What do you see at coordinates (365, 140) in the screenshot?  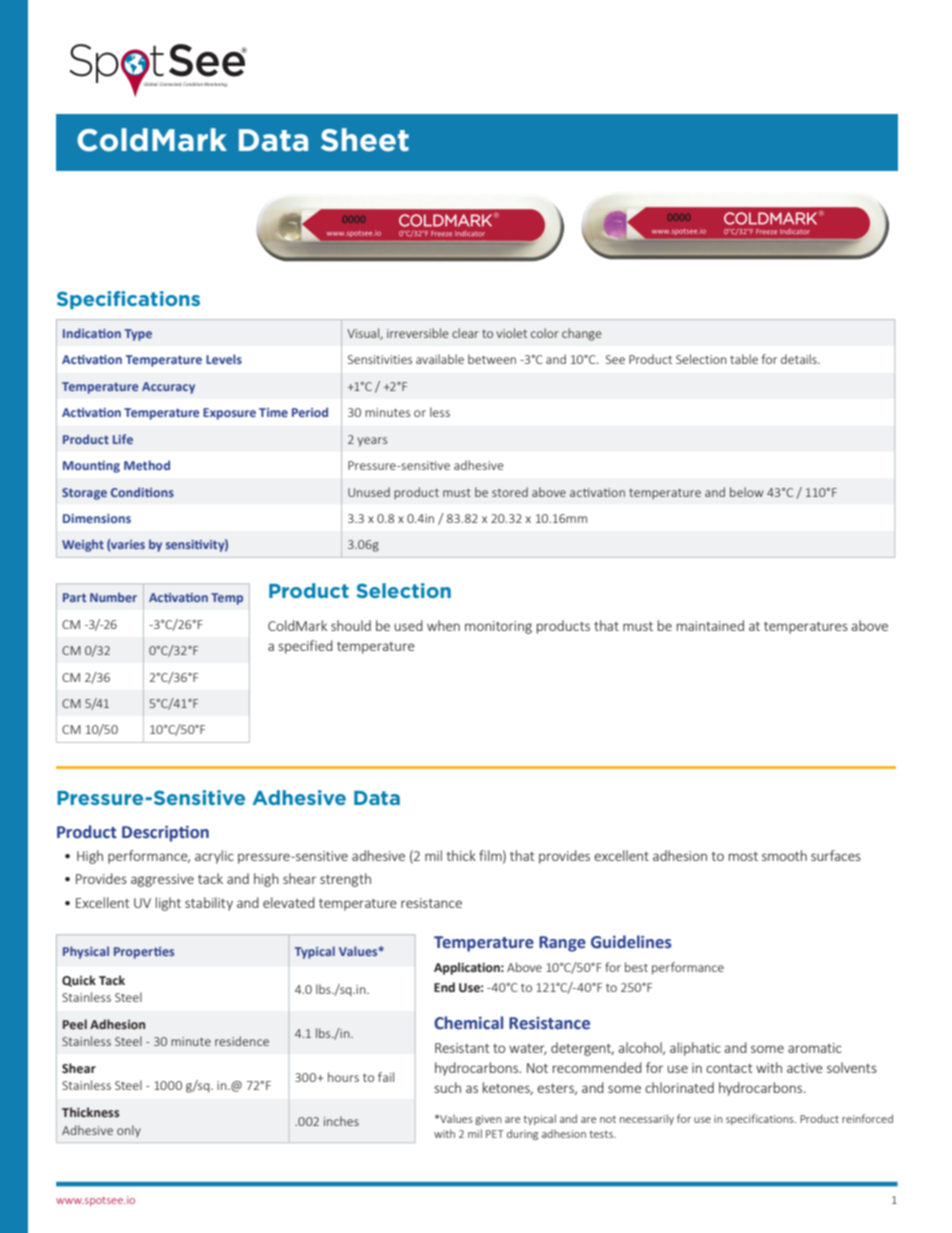 I see `Sheet` at bounding box center [365, 140].
